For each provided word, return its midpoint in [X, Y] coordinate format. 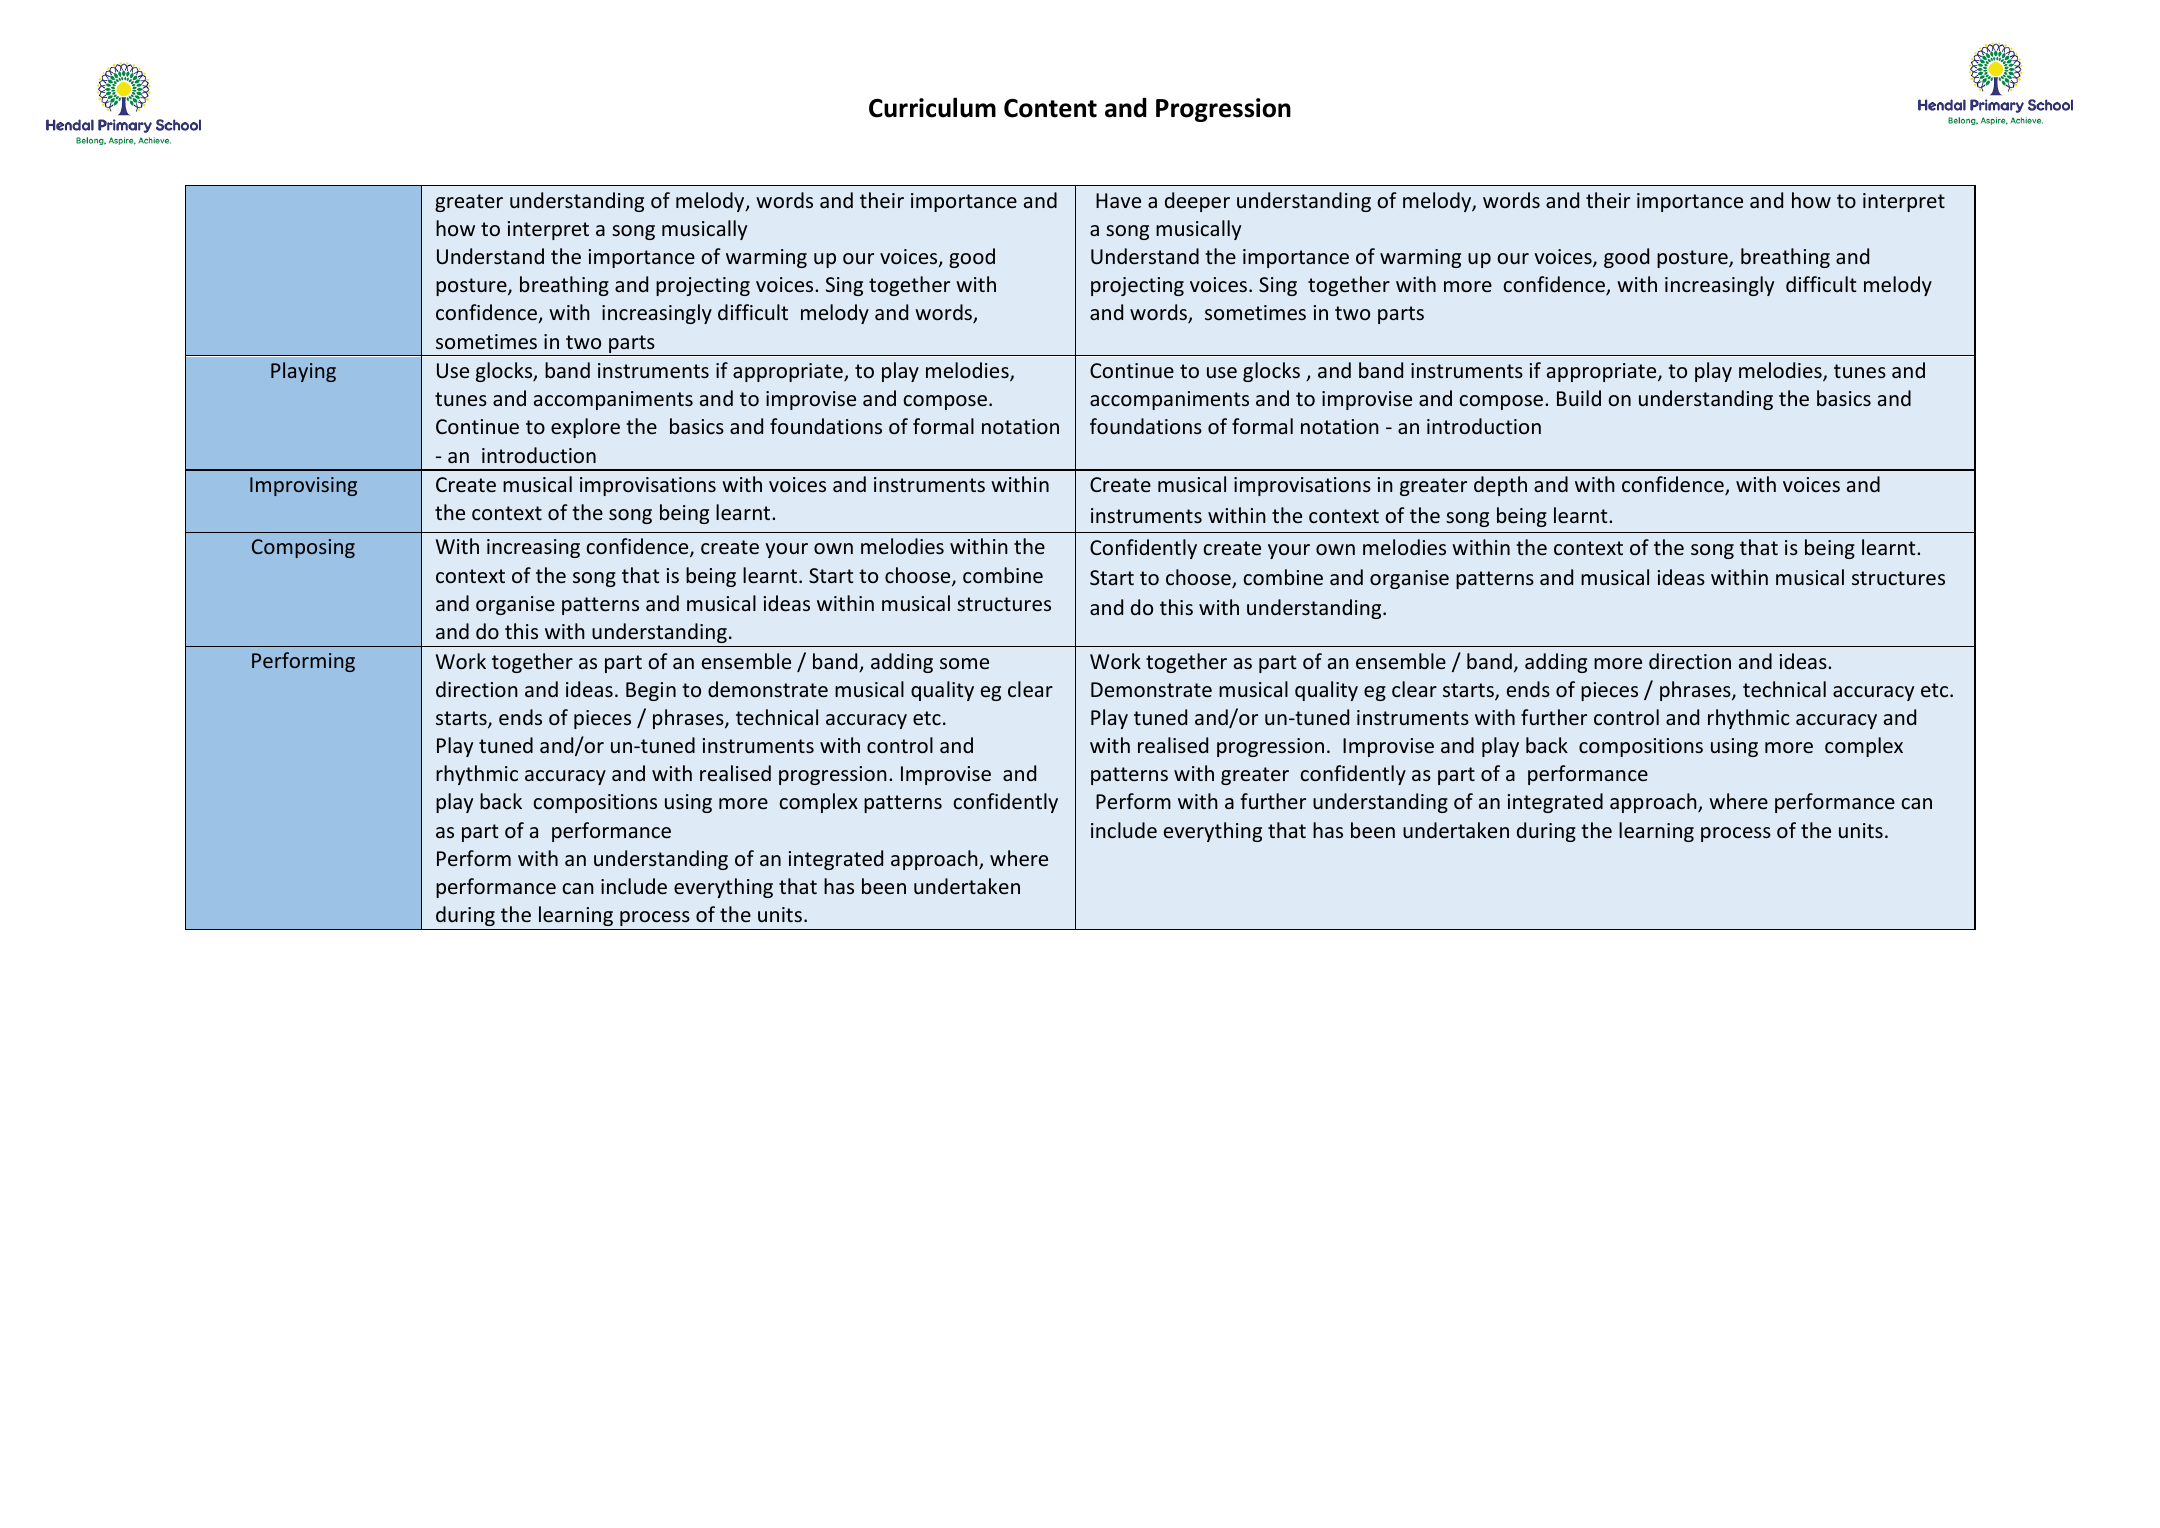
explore [585, 428]
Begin [651, 691]
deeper [1197, 202]
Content [1050, 108]
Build [1579, 398]
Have [1118, 200]
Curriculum [932, 107]
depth [1500, 486]
